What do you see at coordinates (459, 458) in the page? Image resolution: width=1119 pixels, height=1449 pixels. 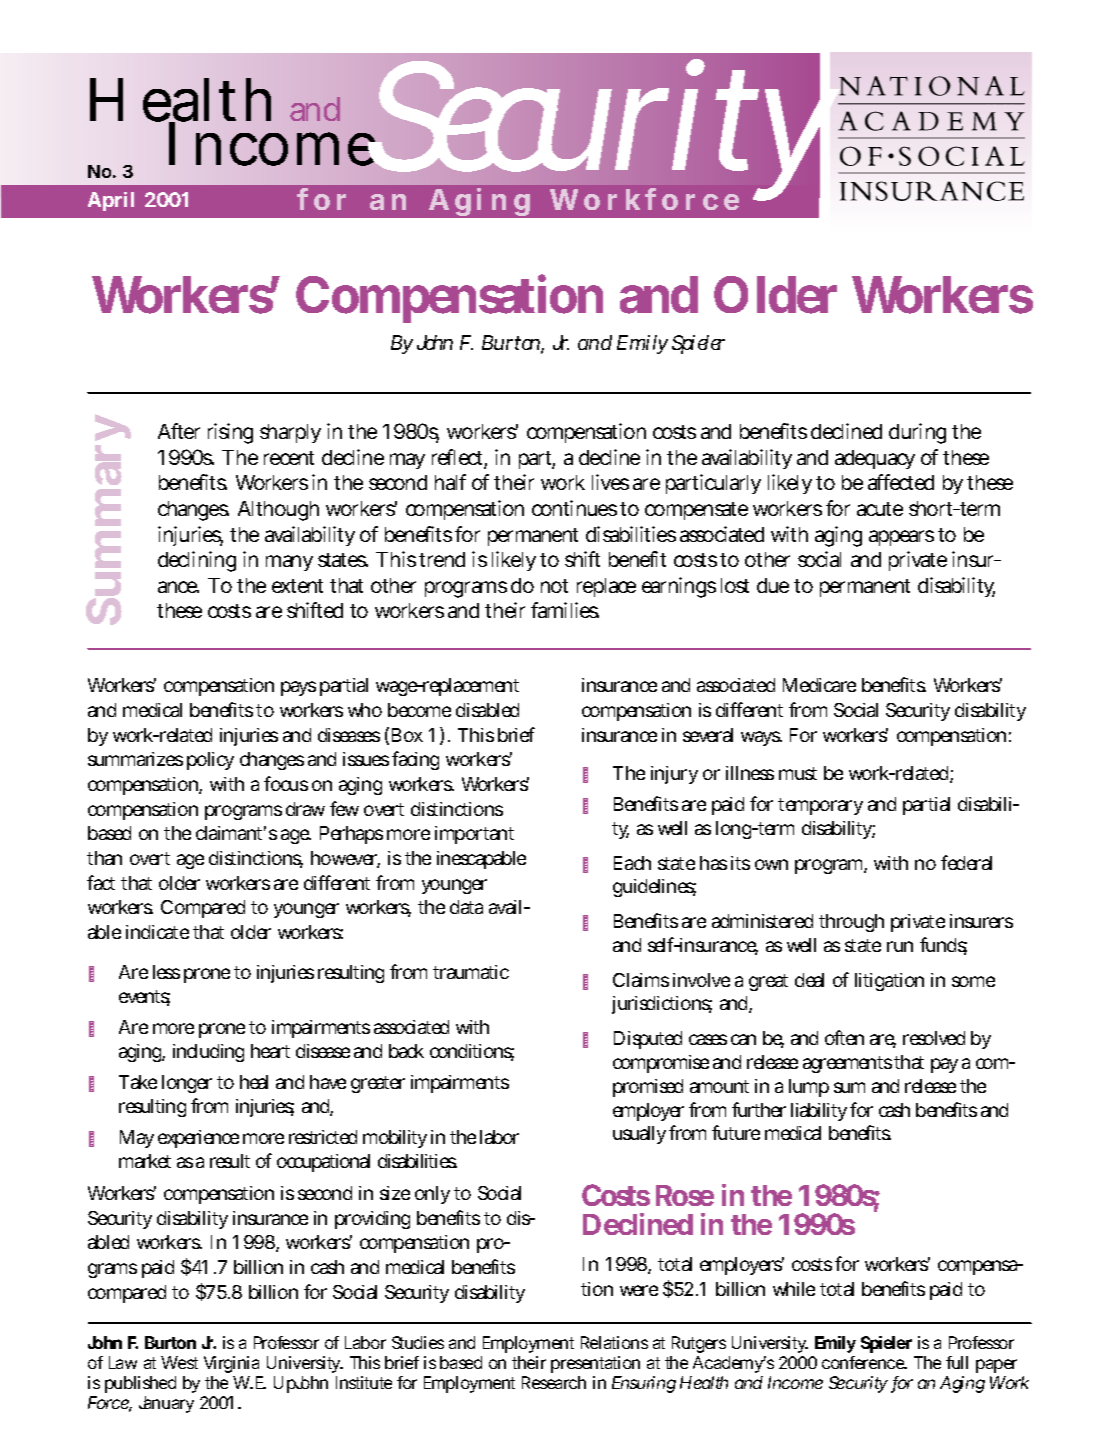 I see `reflect` at bounding box center [459, 458].
